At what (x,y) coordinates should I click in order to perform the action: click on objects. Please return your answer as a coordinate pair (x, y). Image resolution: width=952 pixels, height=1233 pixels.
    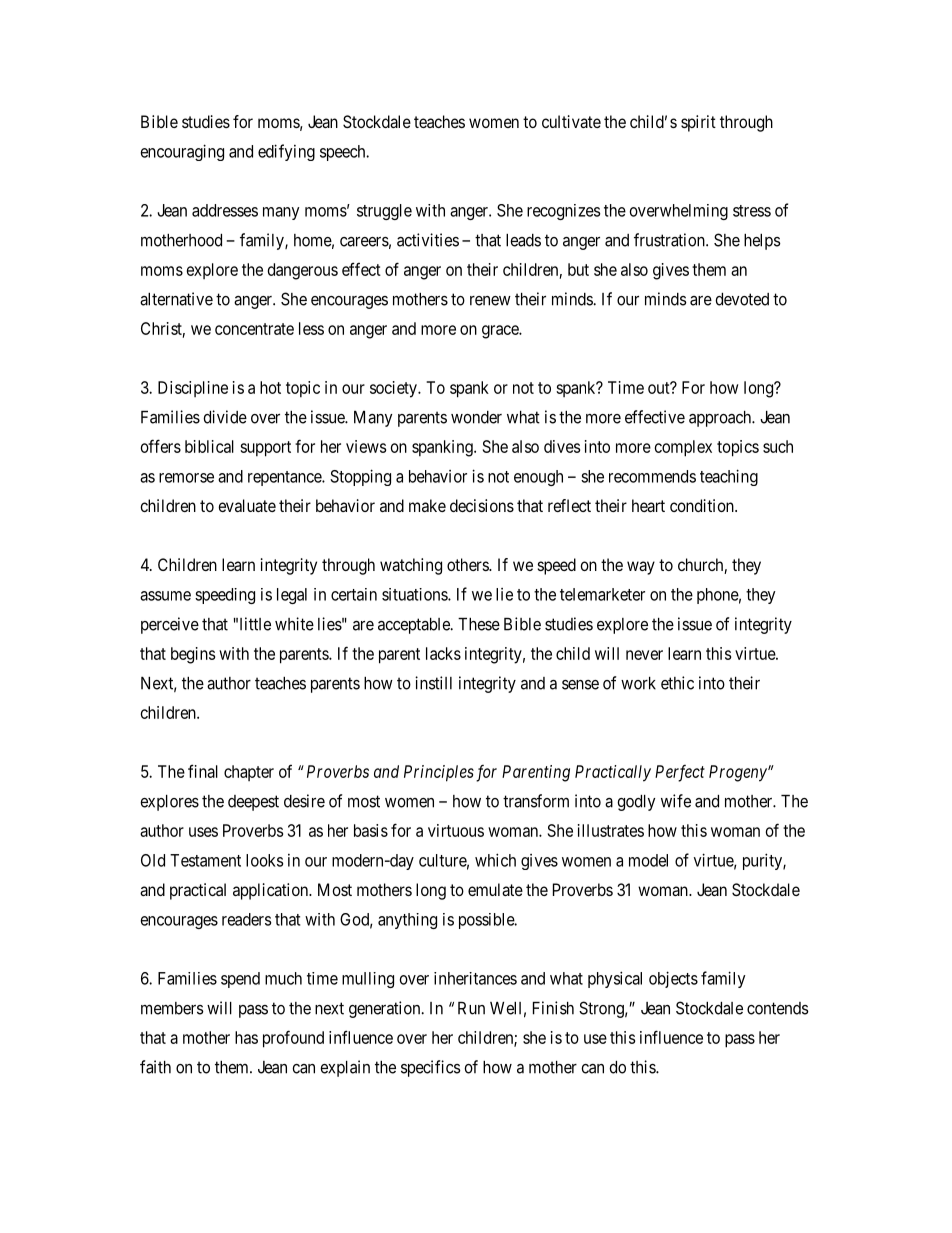
    Looking at the image, I should click on (673, 979).
